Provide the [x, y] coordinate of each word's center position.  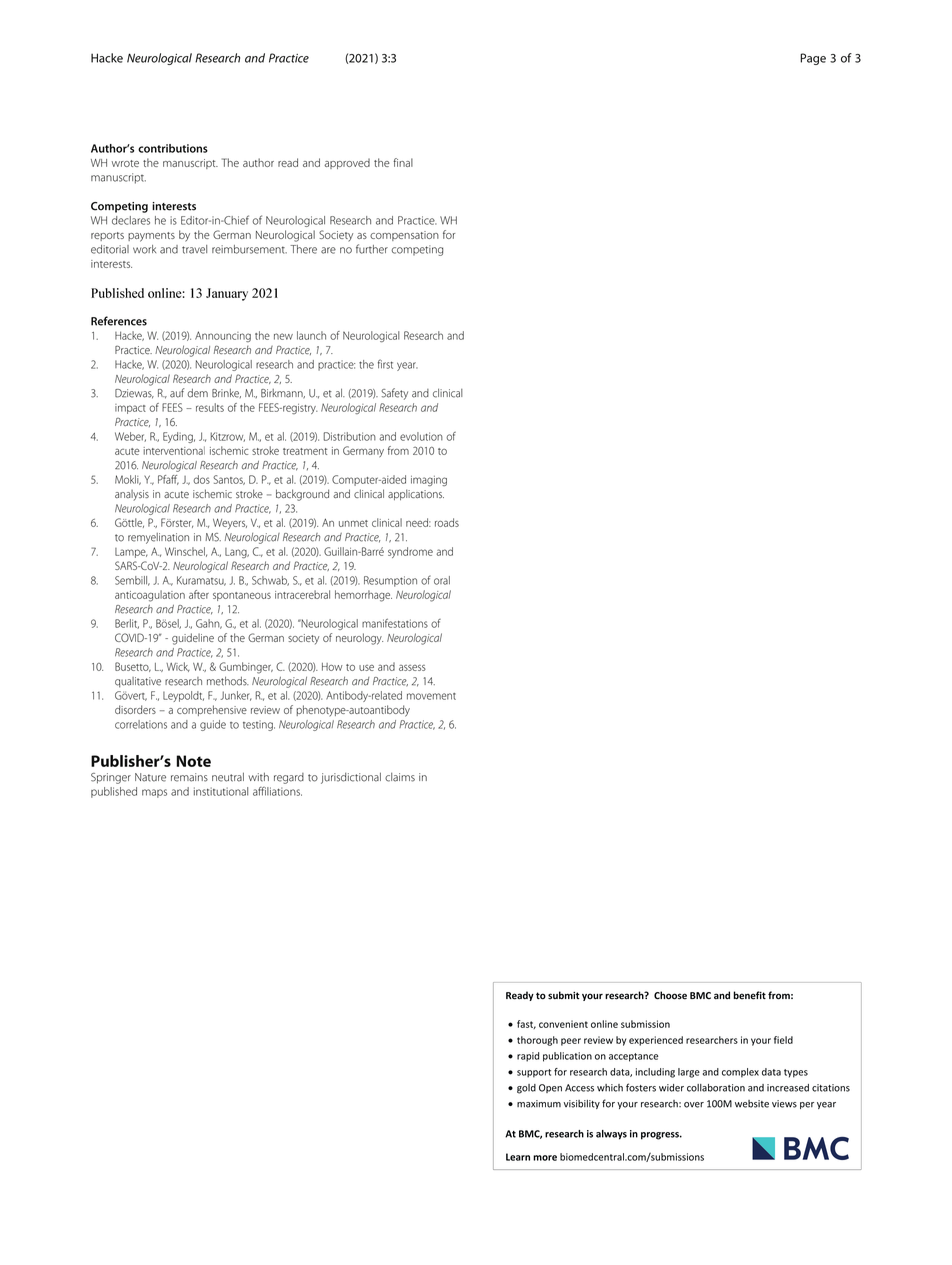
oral [442, 580]
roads [447, 522]
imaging [429, 481]
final [403, 162]
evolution [421, 436]
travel [194, 249]
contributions [173, 148]
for [449, 234]
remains [189, 777]
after [199, 594]
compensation [404, 236]
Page [813, 59]
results [210, 407]
